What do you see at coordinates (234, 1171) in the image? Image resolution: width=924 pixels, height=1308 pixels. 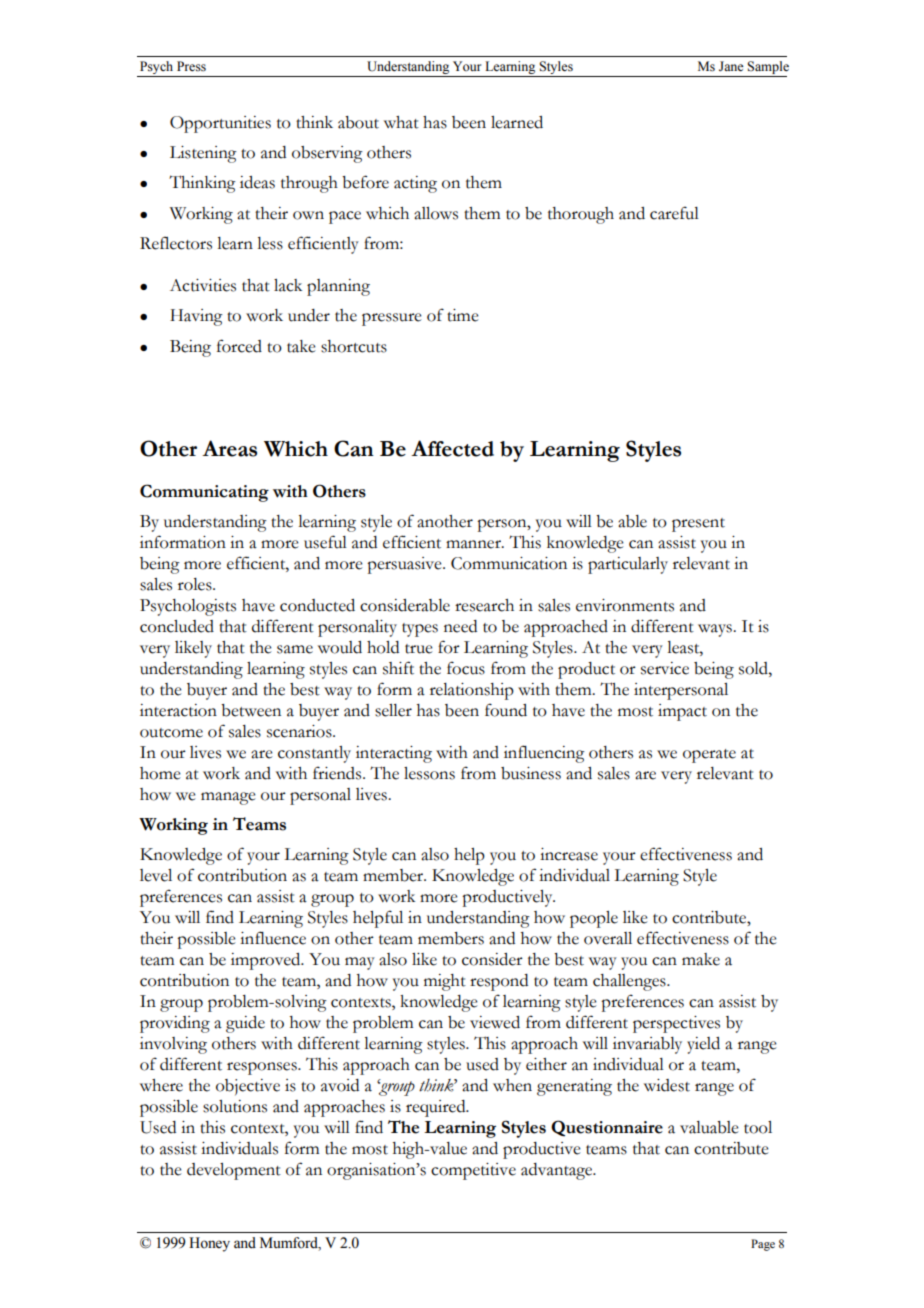 I see `development` at bounding box center [234, 1171].
